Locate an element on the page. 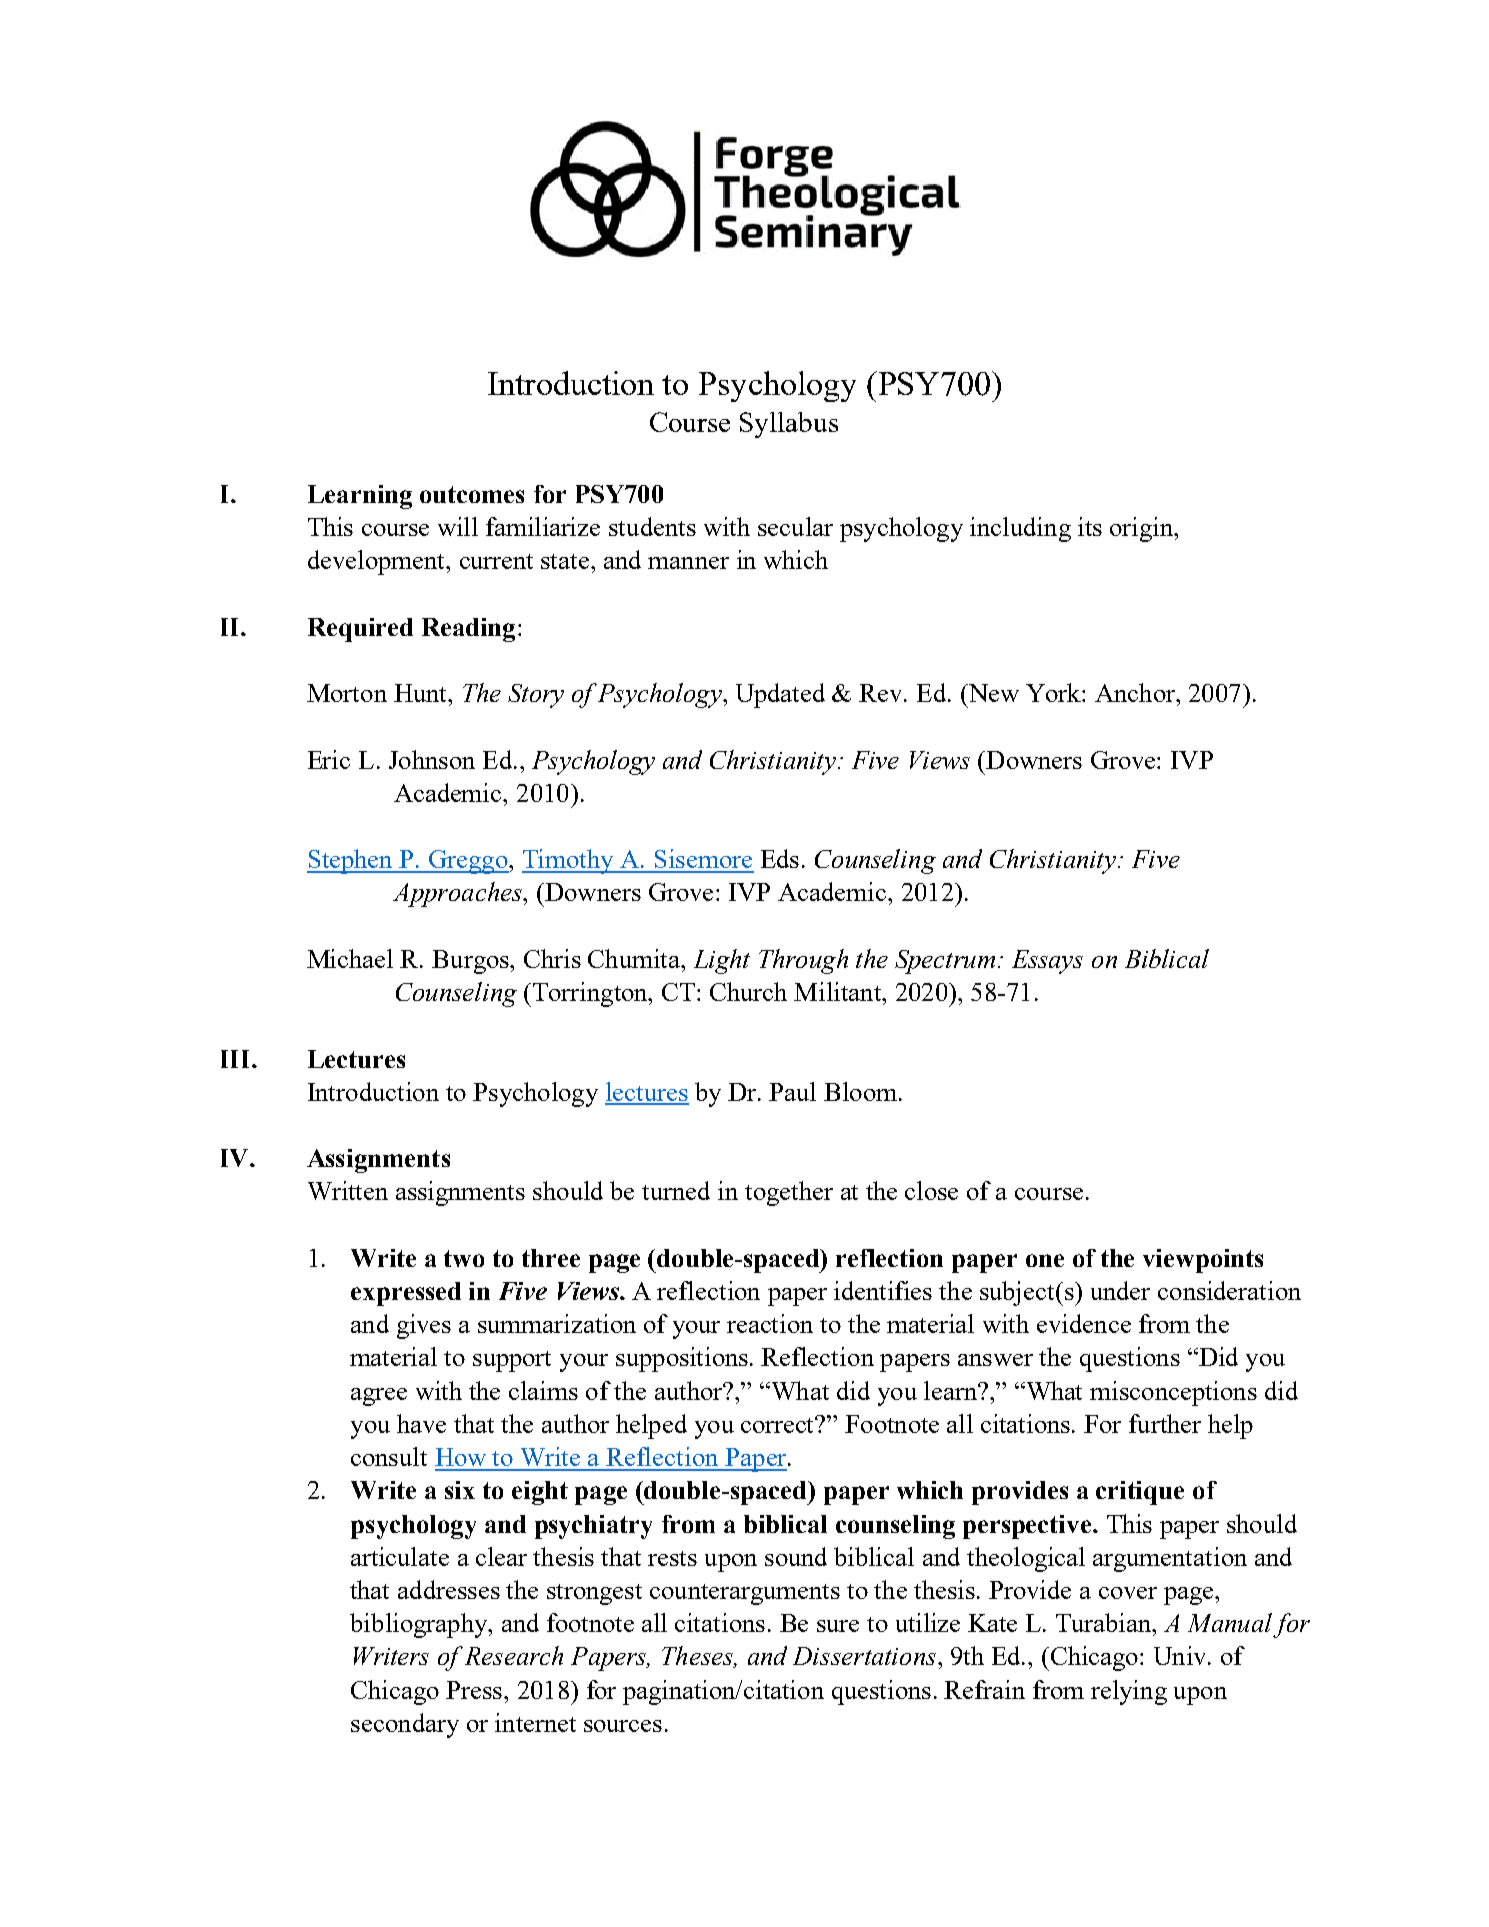 This image has height=1927, width=1489. Updated is located at coordinates (780, 695).
